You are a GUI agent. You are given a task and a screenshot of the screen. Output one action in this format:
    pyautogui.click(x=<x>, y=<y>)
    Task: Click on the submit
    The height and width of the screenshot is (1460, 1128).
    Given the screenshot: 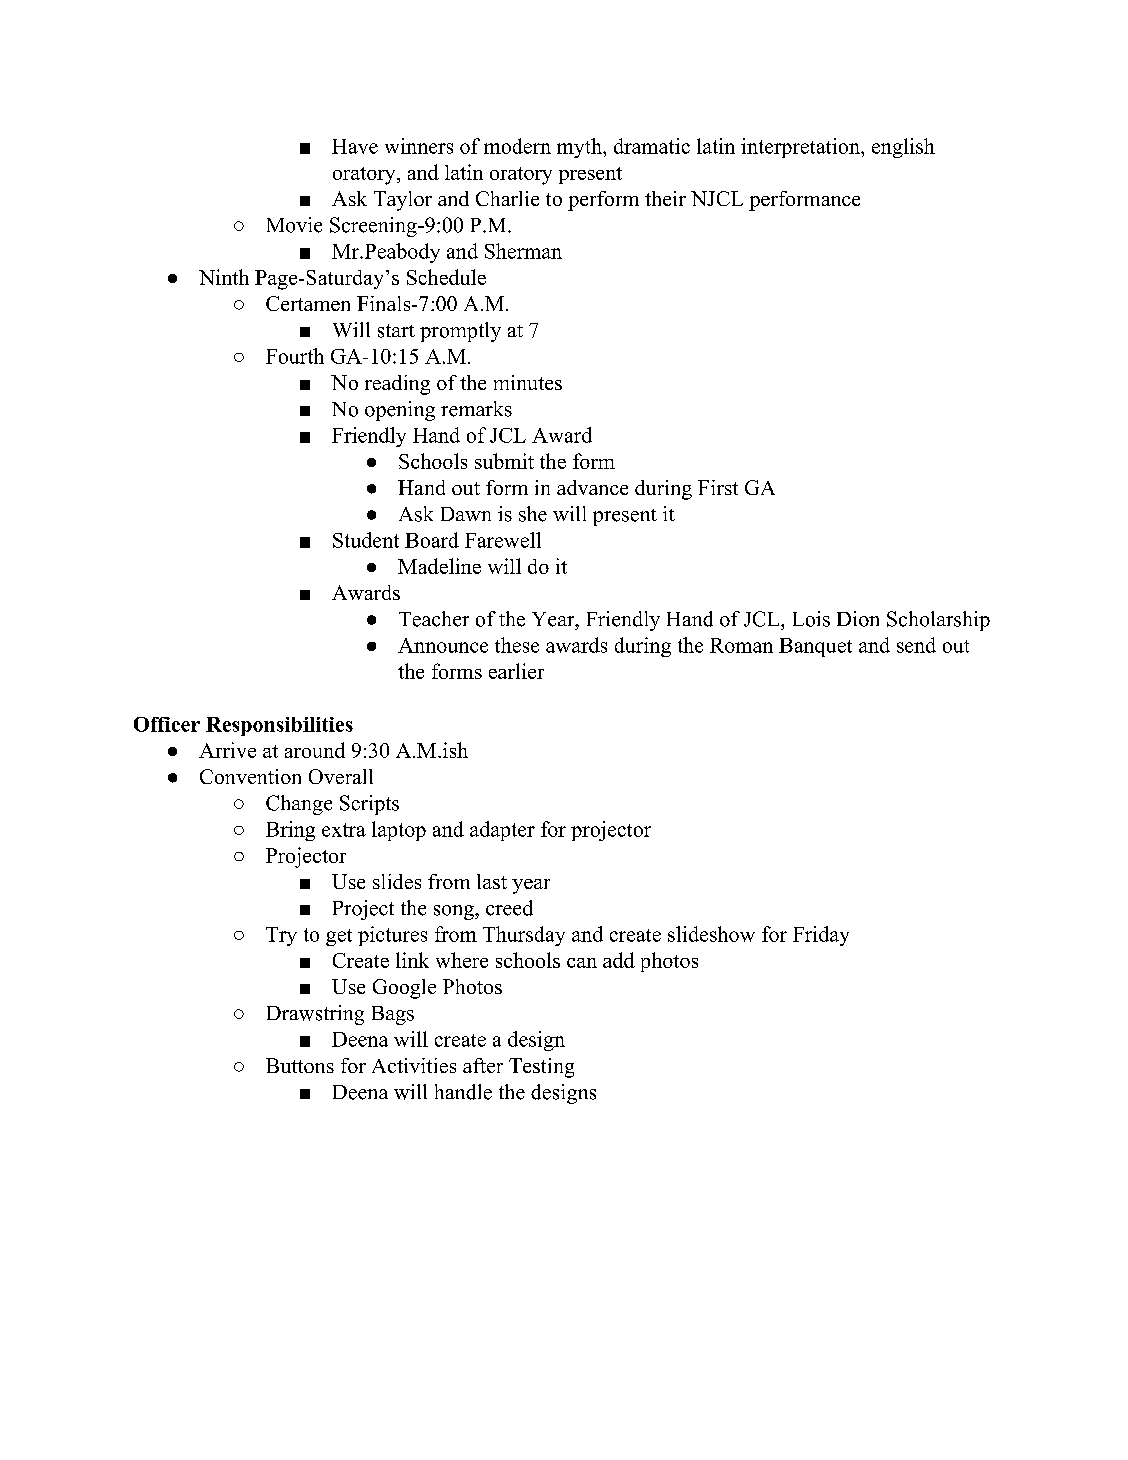 What is the action you would take?
    pyautogui.click(x=504, y=461)
